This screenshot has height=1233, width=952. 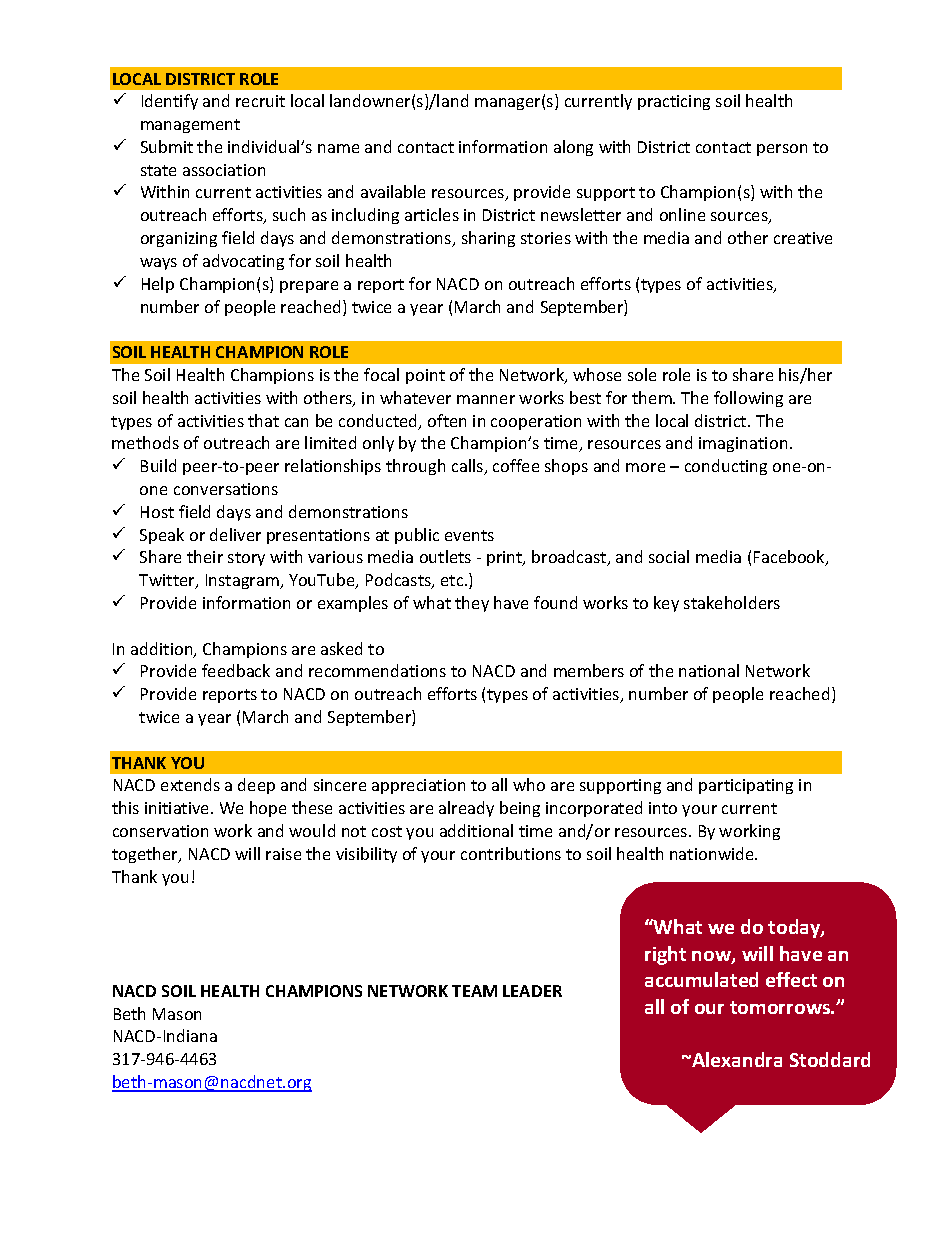 I want to click on stakeholders, so click(x=732, y=602).
